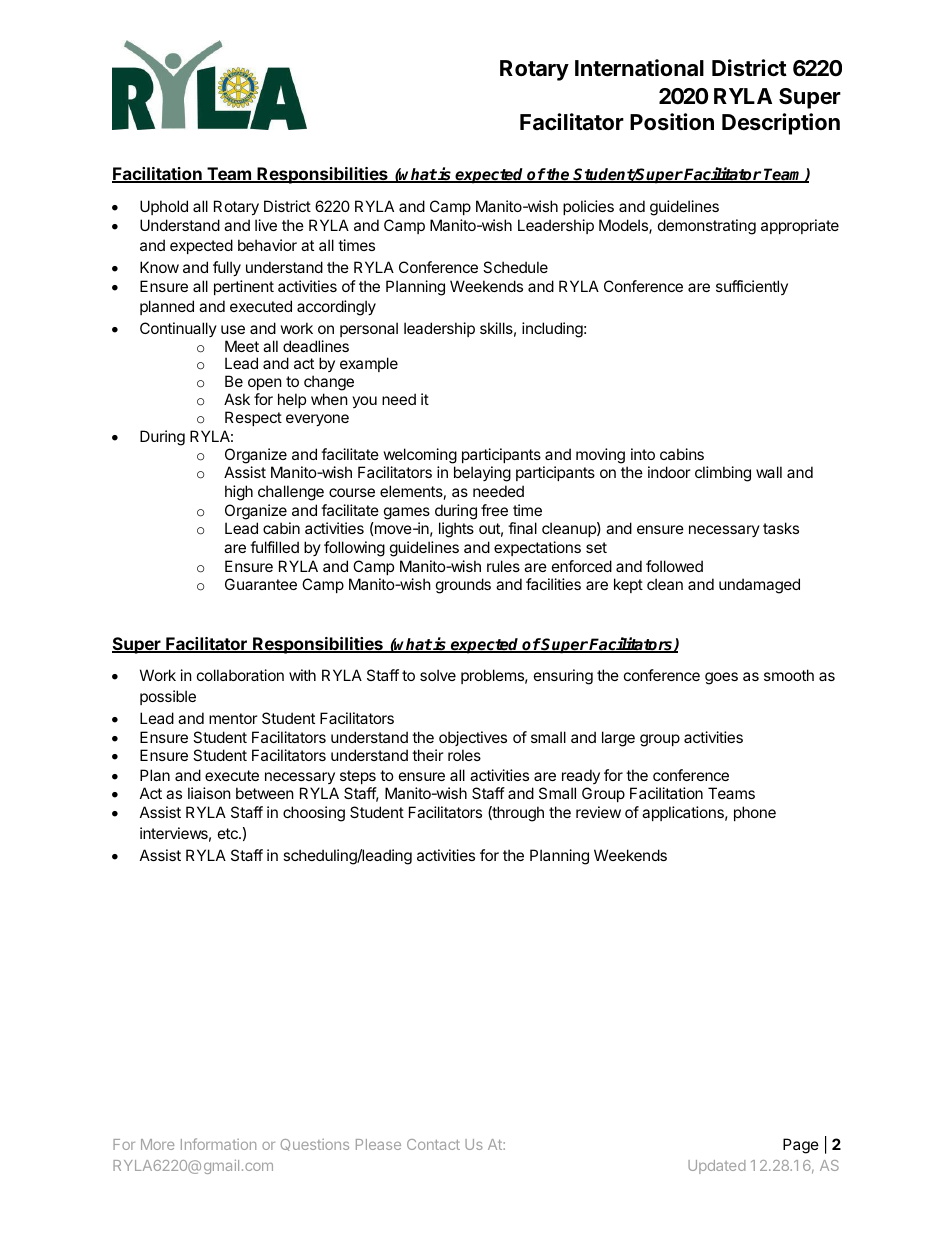  What do you see at coordinates (209, 793) in the page?
I see `liaison` at bounding box center [209, 793].
